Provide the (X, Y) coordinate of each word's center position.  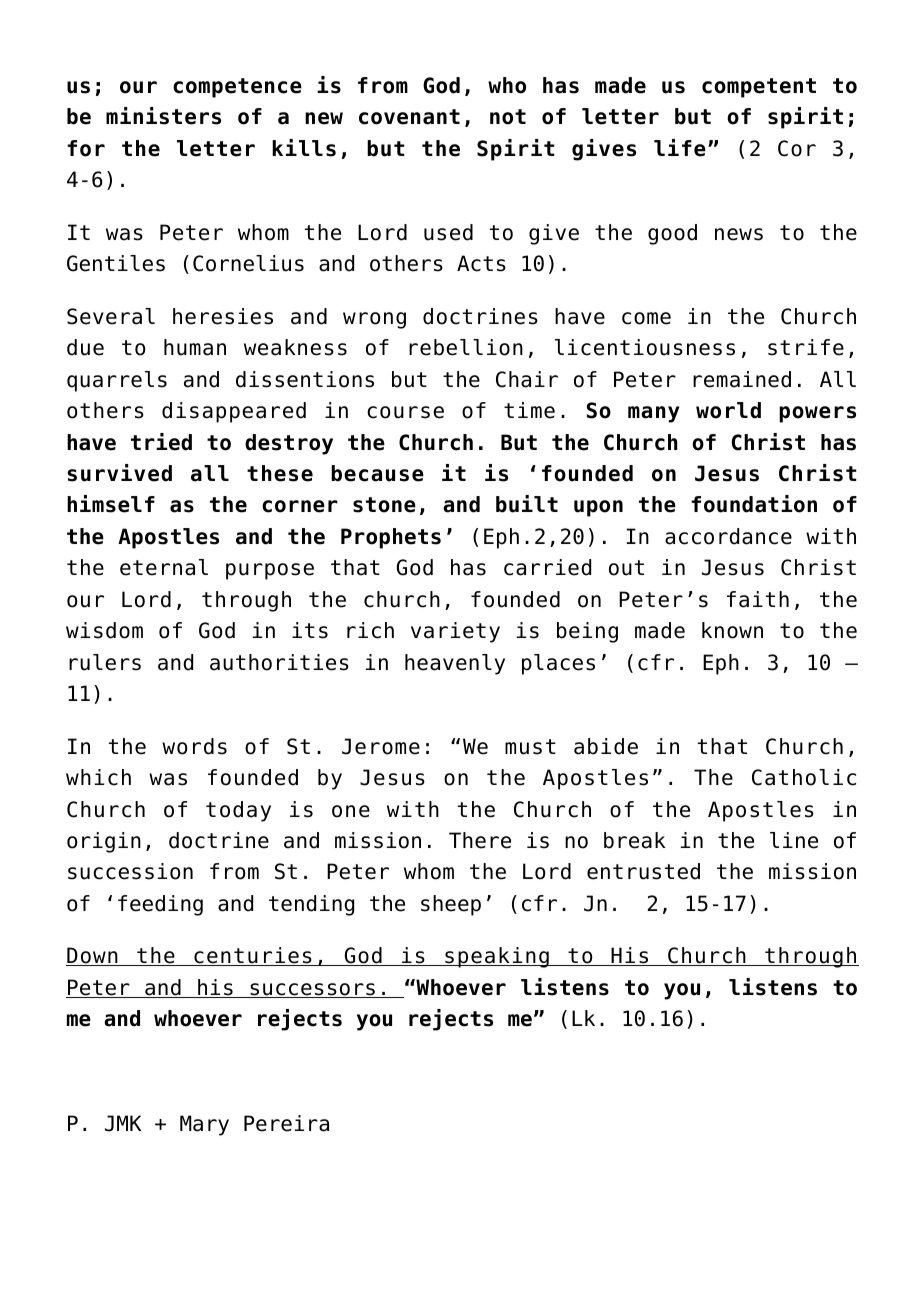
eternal (164, 567)
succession (130, 871)
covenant (409, 117)
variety (455, 632)
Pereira (286, 1123)
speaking (497, 957)
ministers (163, 116)
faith (758, 599)
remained (742, 379)
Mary (204, 1125)
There (480, 840)
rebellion (466, 347)
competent (759, 88)
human (195, 347)
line (794, 840)
